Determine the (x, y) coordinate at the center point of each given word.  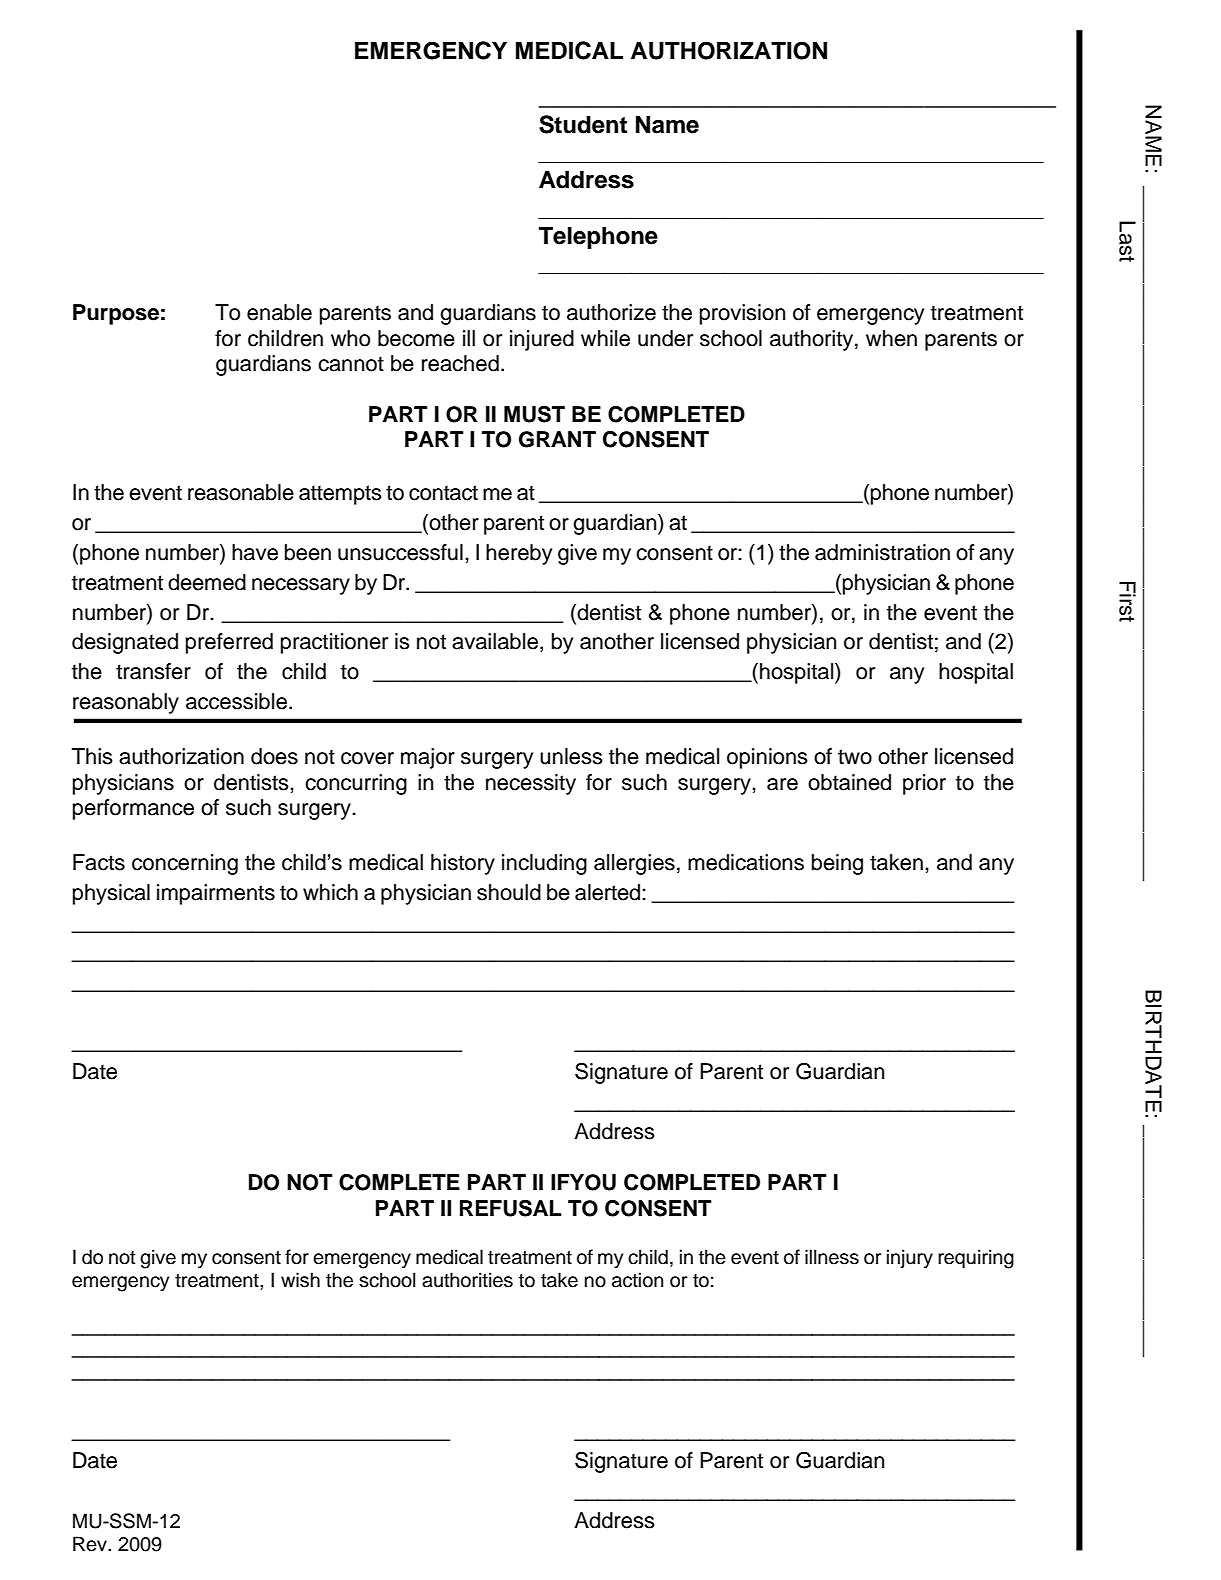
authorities (467, 1280)
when (891, 338)
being (837, 864)
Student (583, 124)
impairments (216, 894)
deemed (207, 582)
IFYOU (583, 1182)
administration (882, 552)
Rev (91, 1544)
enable (279, 312)
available (495, 641)
